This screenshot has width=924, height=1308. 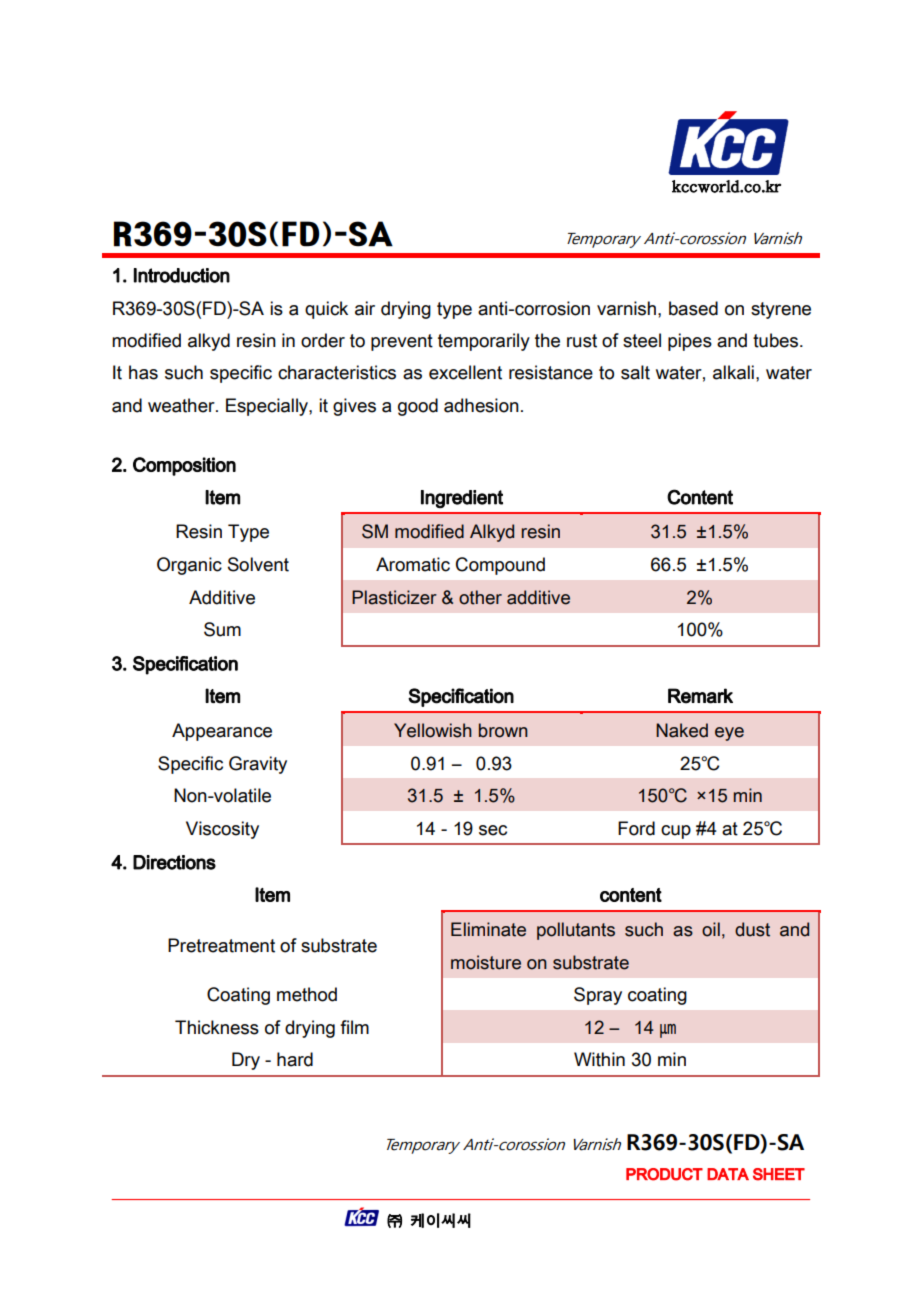 What do you see at coordinates (484, 342) in the screenshot?
I see `temporarily` at bounding box center [484, 342].
